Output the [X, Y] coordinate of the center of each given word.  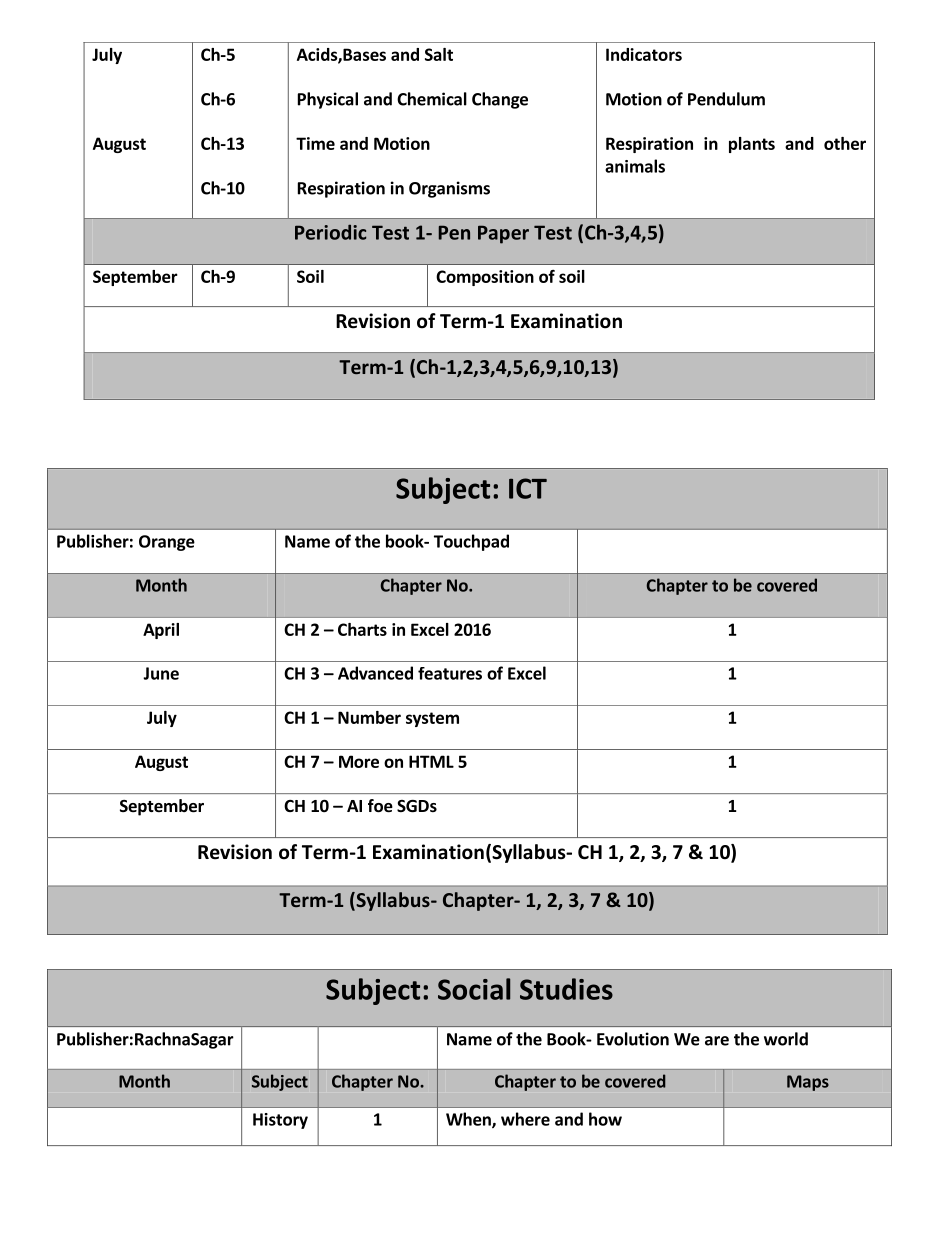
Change [500, 100]
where [525, 1119]
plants [752, 145]
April [161, 631]
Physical [328, 100]
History [280, 1121]
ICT [528, 488]
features [450, 673]
